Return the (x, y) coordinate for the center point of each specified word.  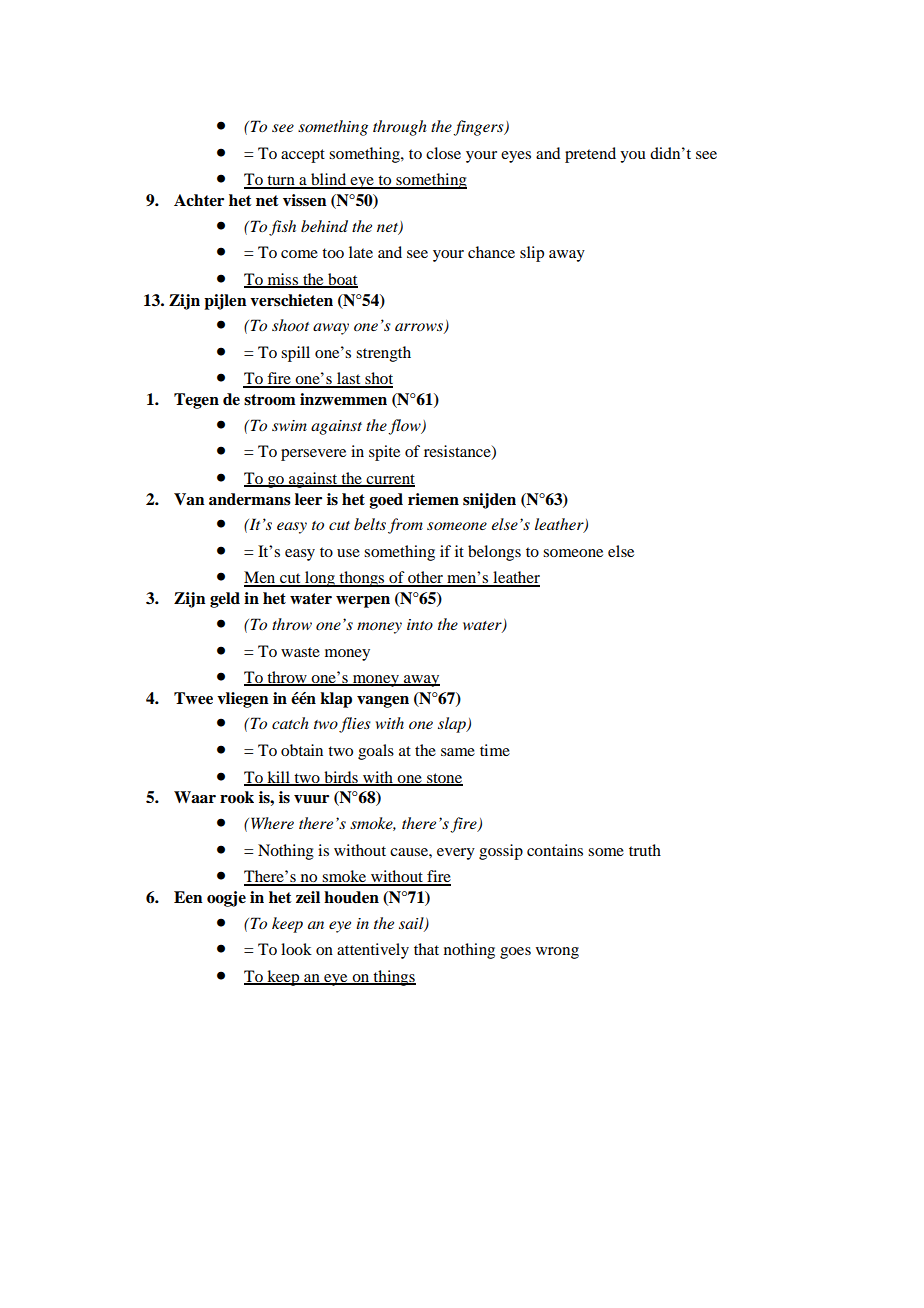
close (443, 153)
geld (225, 600)
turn (281, 181)
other (425, 578)
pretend (590, 155)
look (296, 949)
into (420, 624)
